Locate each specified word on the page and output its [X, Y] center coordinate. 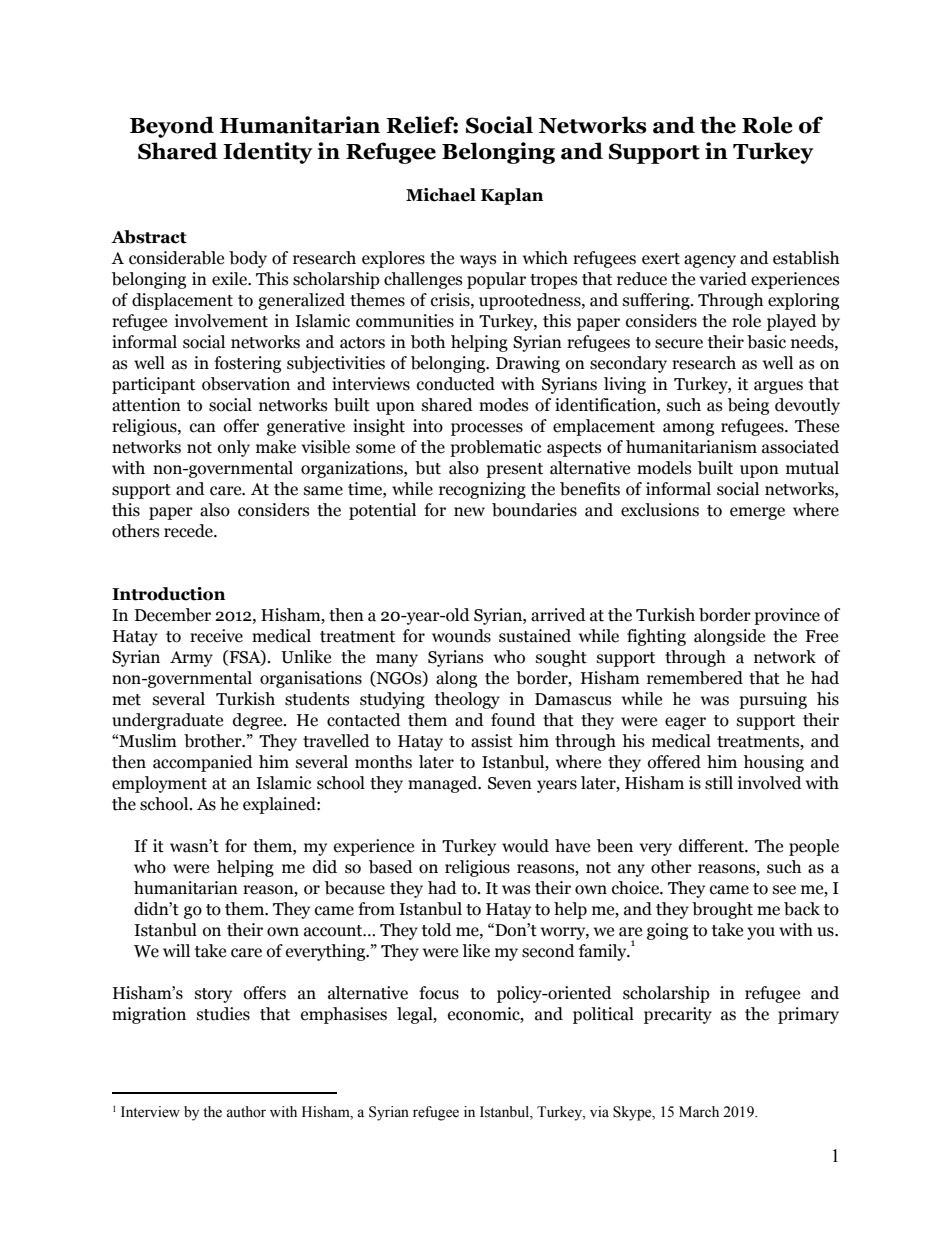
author [246, 1112]
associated [800, 447]
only [234, 448]
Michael [441, 195]
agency [710, 261]
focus [439, 993]
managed [444, 784]
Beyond [172, 127]
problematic [496, 448]
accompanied [203, 763]
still [719, 783]
